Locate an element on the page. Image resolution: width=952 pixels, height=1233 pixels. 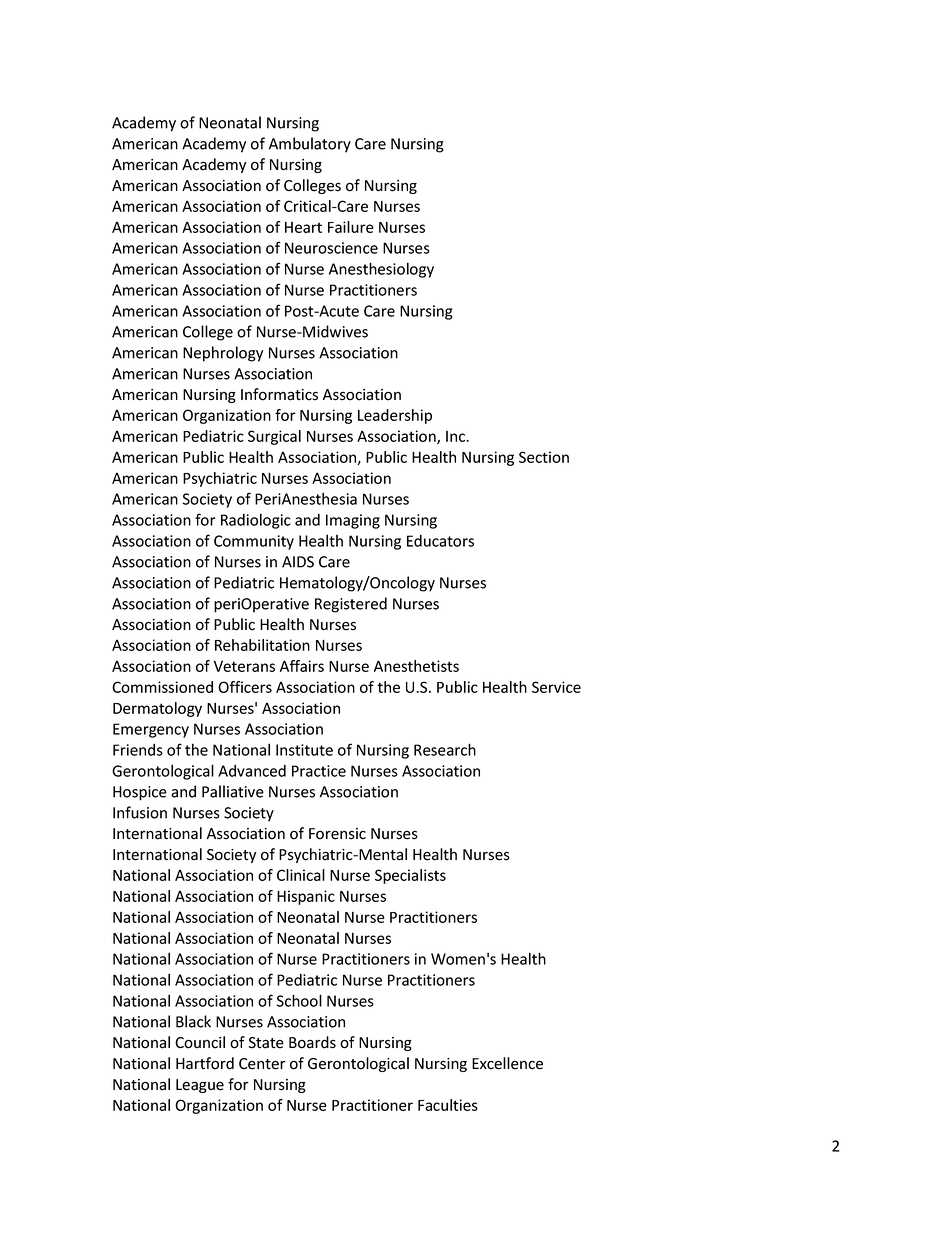
Research is located at coordinates (445, 749).
